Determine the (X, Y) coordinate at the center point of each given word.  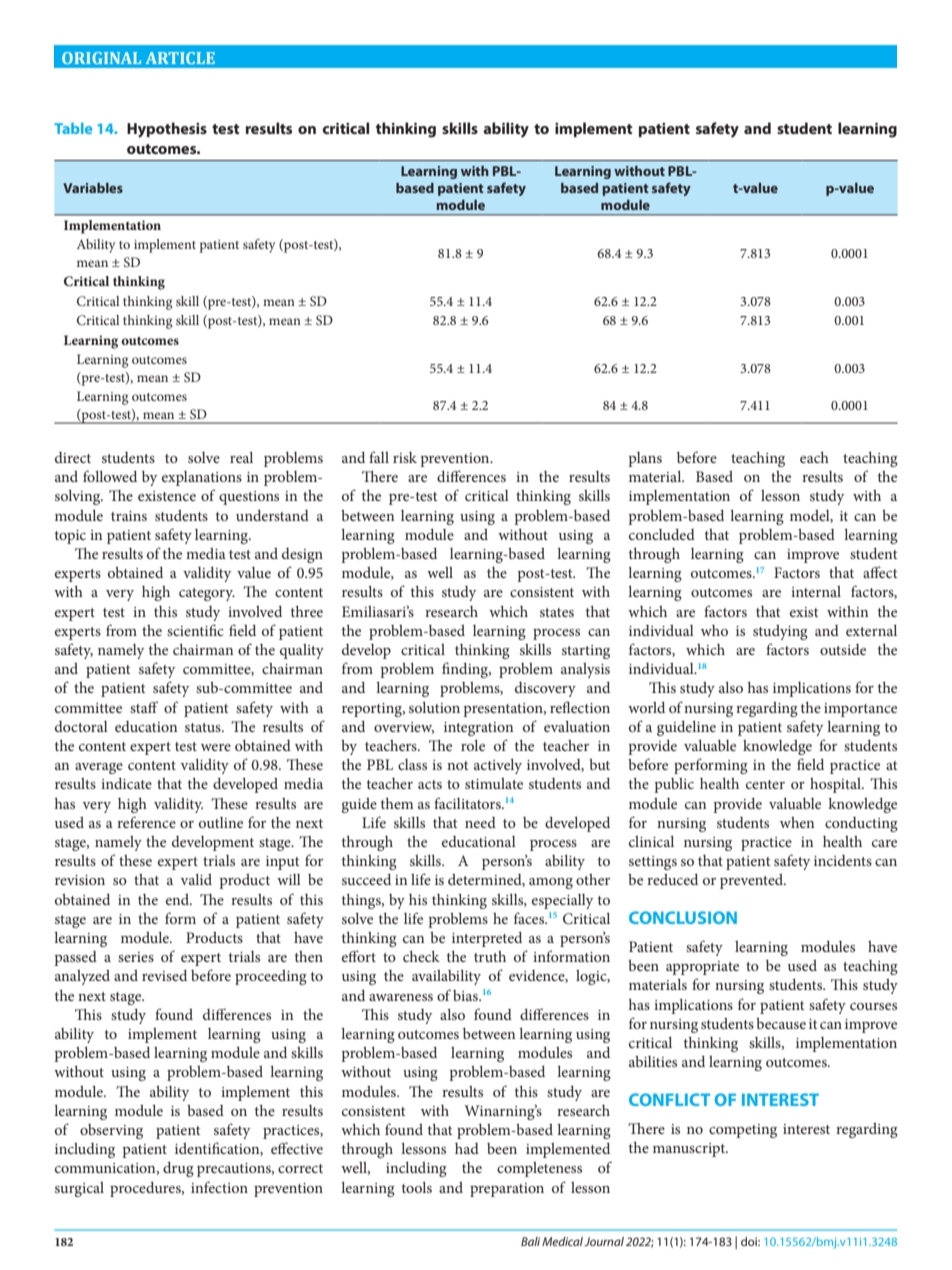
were (216, 747)
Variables (93, 188)
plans (645, 459)
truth (490, 956)
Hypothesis (167, 130)
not (458, 765)
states (557, 612)
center (765, 784)
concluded (662, 534)
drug (178, 1169)
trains (129, 516)
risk (405, 457)
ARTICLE (180, 58)
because (781, 1023)
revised (164, 975)
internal (816, 591)
